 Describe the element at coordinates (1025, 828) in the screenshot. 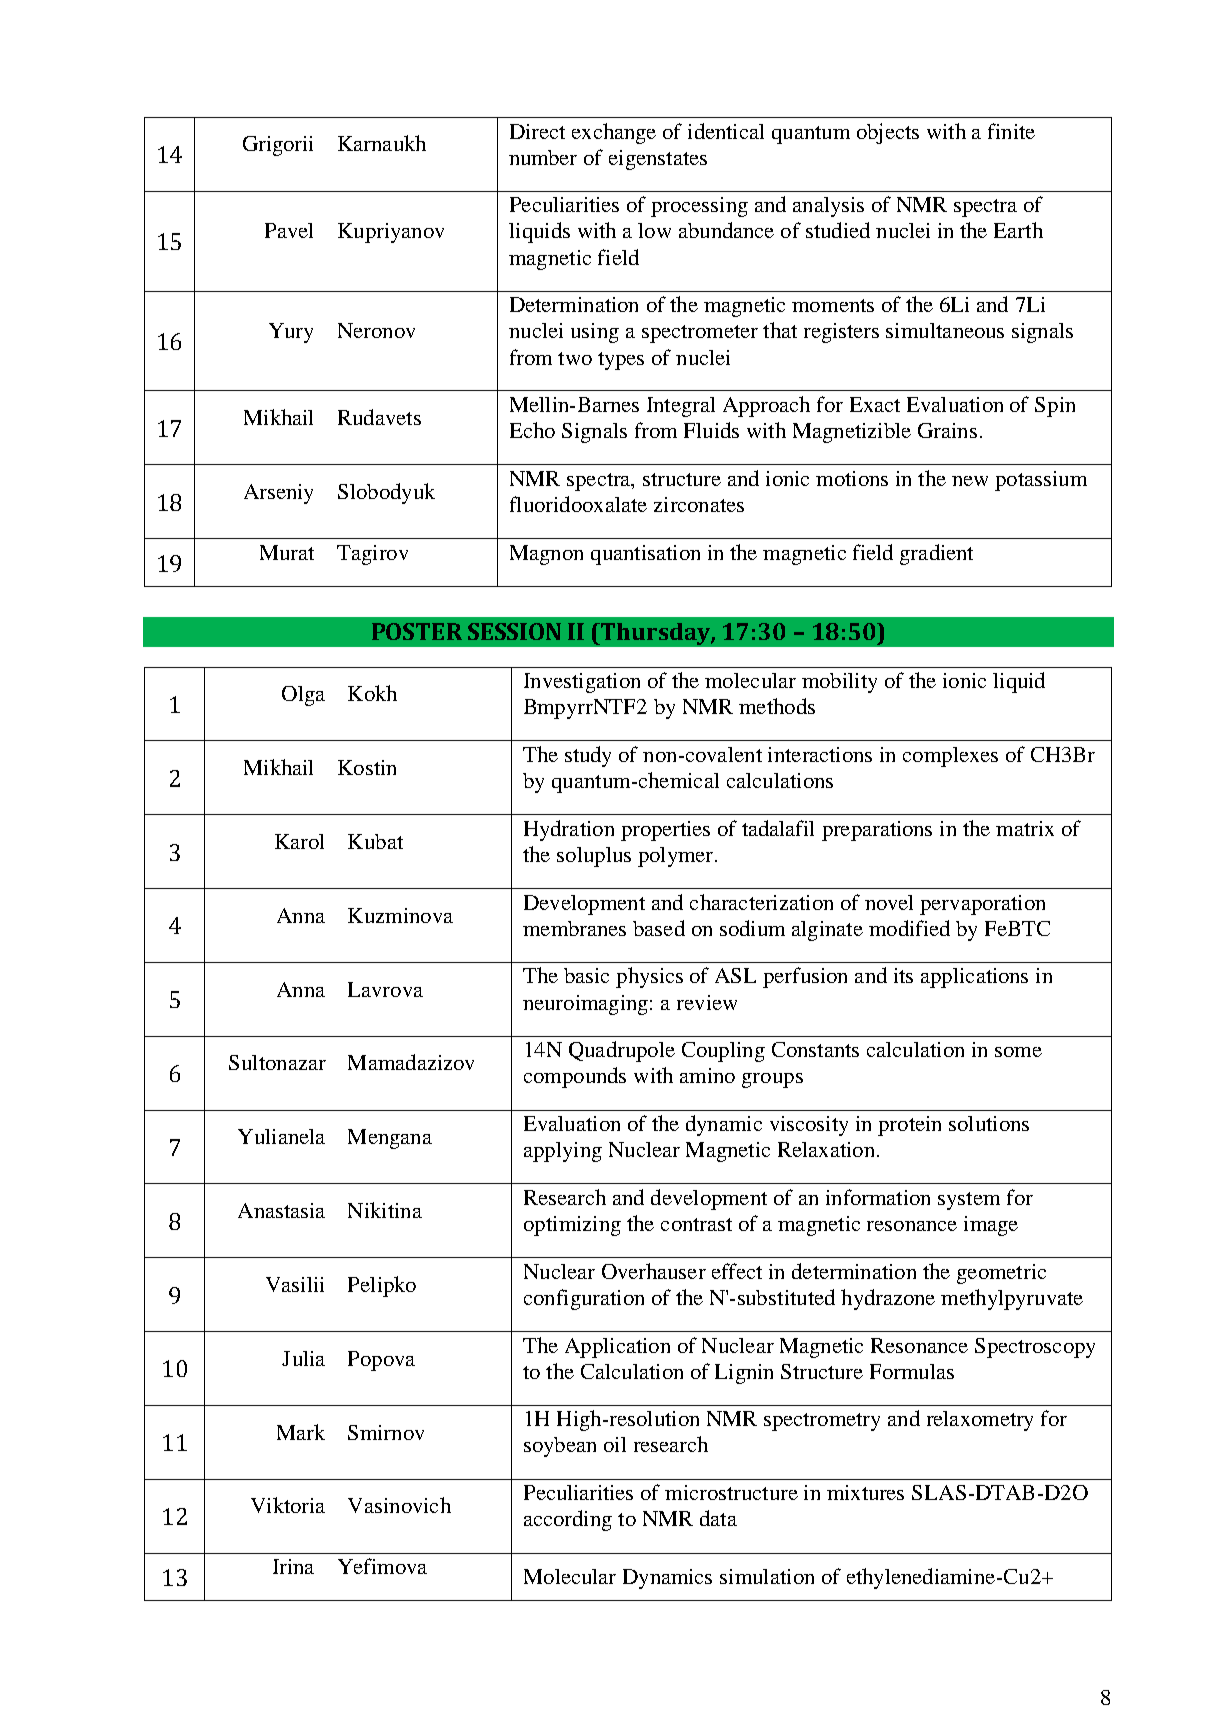

I see `matrix` at that location.
